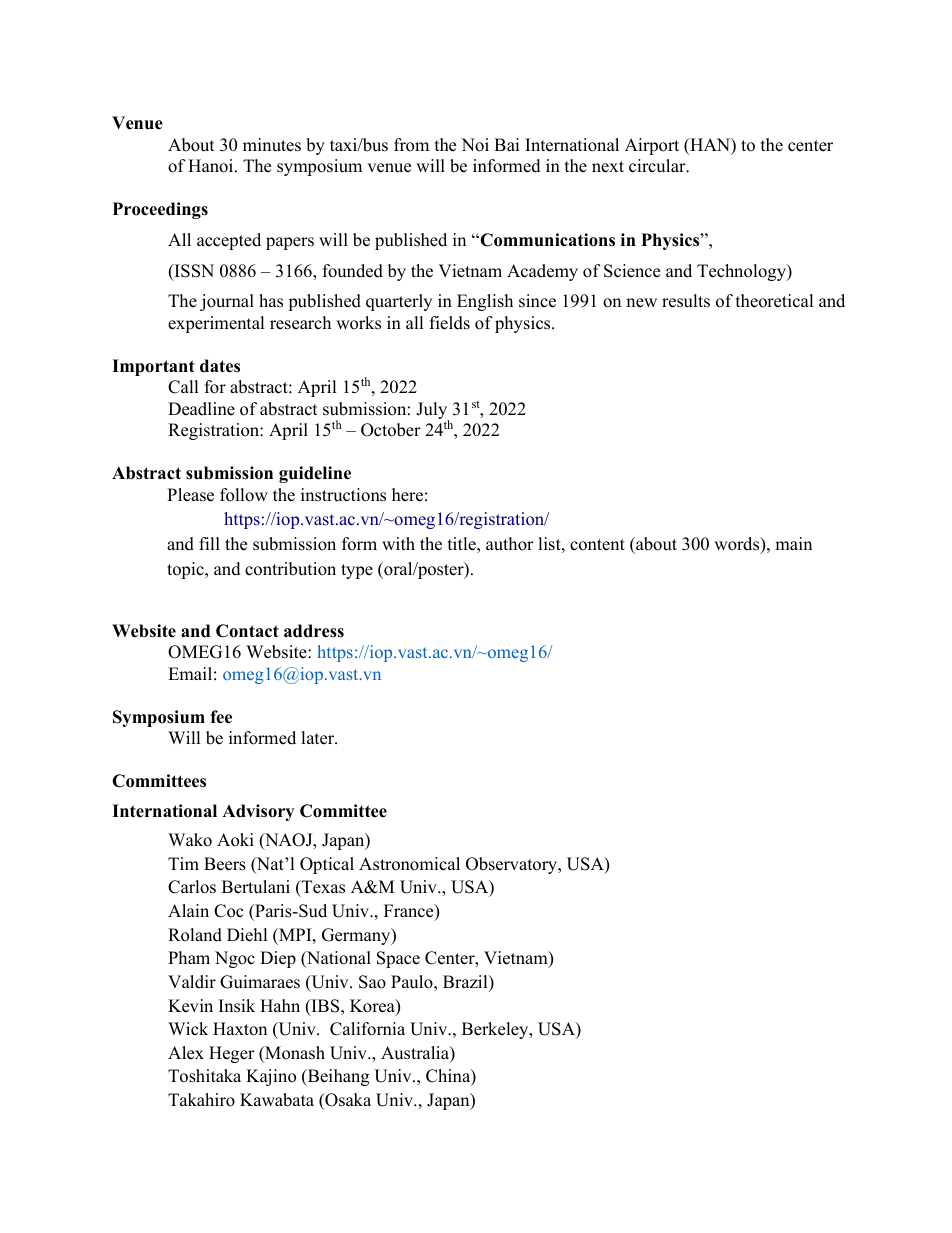 This page has height=1233, width=952. I want to click on Observatory, so click(513, 865).
